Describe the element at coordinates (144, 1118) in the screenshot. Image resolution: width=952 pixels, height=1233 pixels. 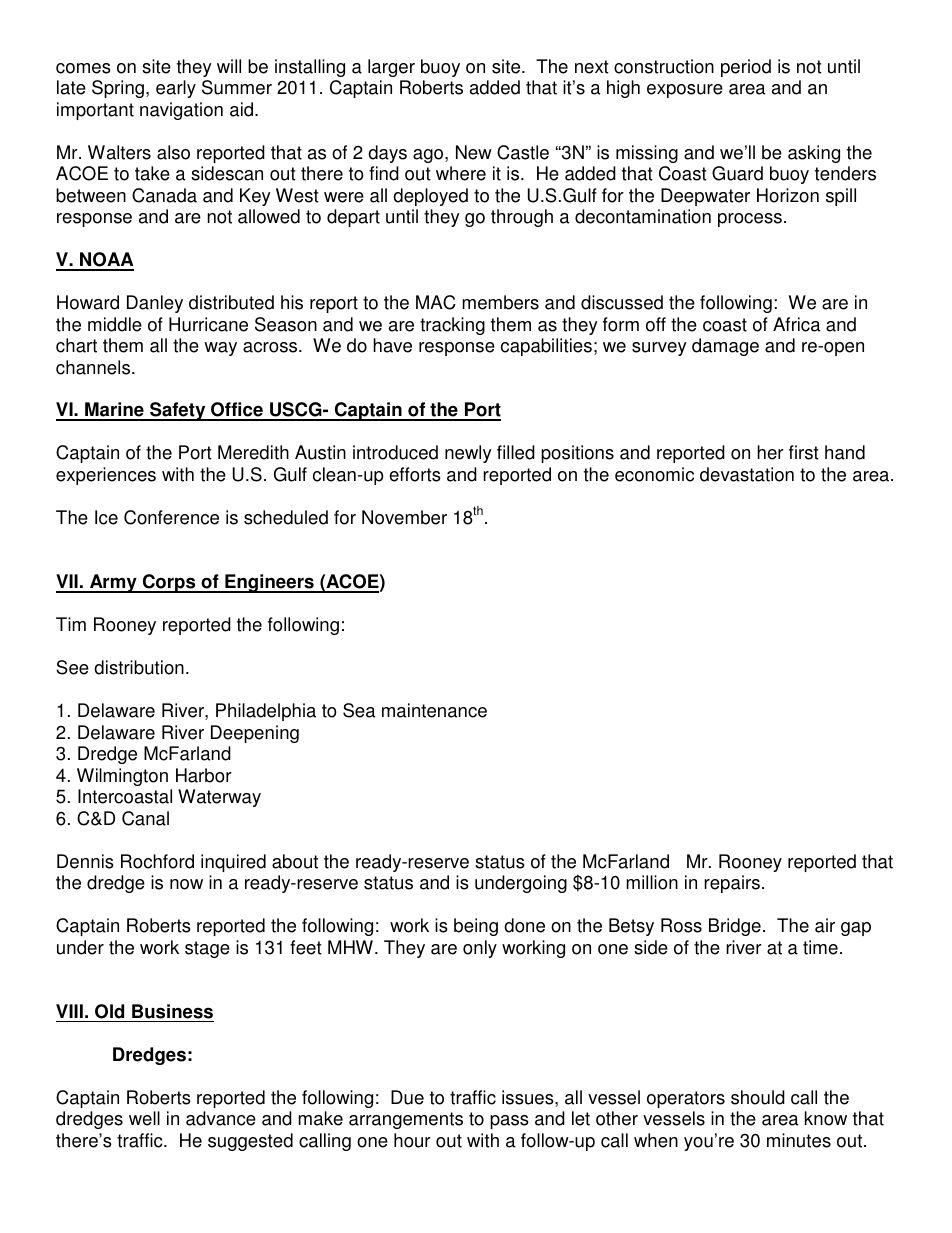
I see `well` at that location.
